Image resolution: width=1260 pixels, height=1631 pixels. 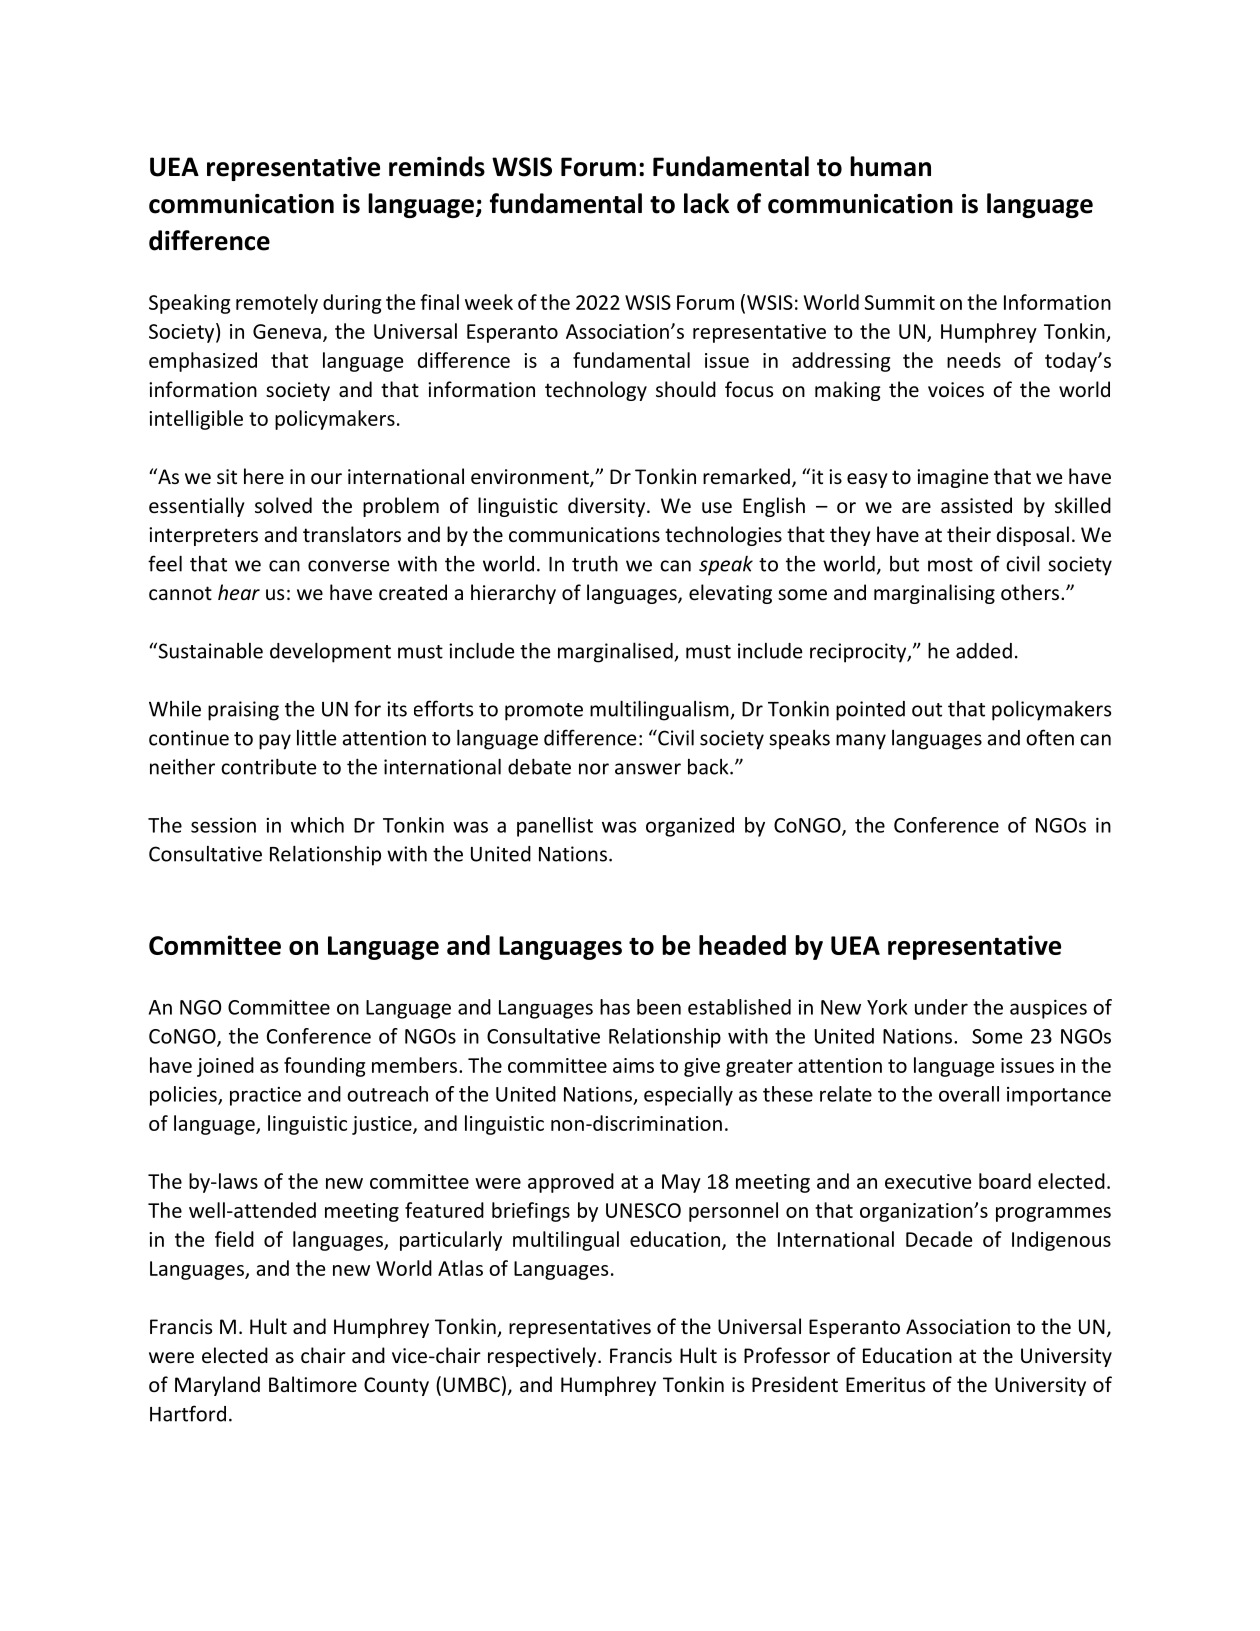 I want to click on remotely, so click(x=277, y=304).
